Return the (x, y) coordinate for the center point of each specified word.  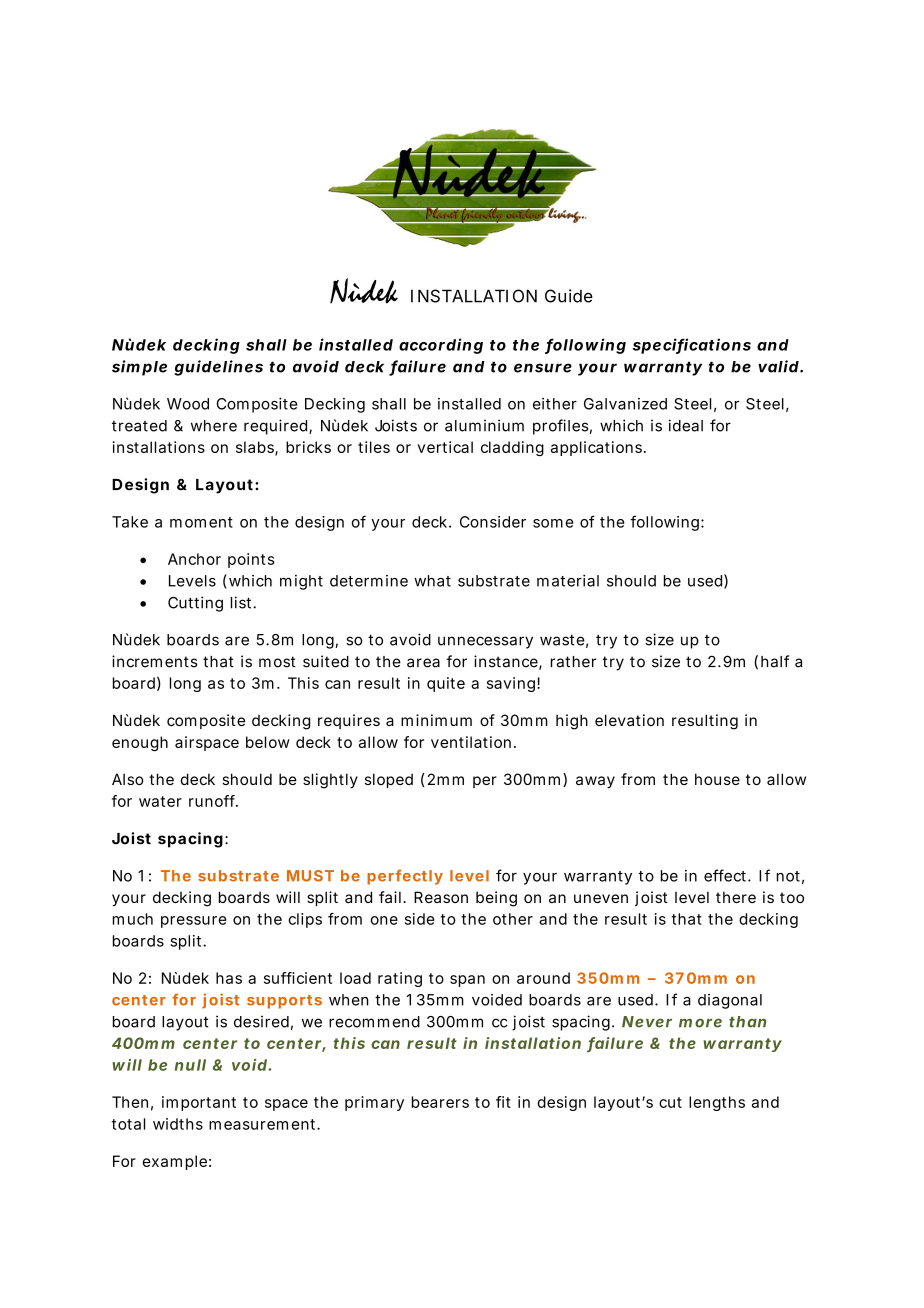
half (775, 661)
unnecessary (485, 642)
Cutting (195, 604)
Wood (188, 404)
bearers (440, 1102)
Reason (441, 897)
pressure (194, 922)
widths (178, 1124)
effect (726, 875)
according (441, 346)
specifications (692, 346)
